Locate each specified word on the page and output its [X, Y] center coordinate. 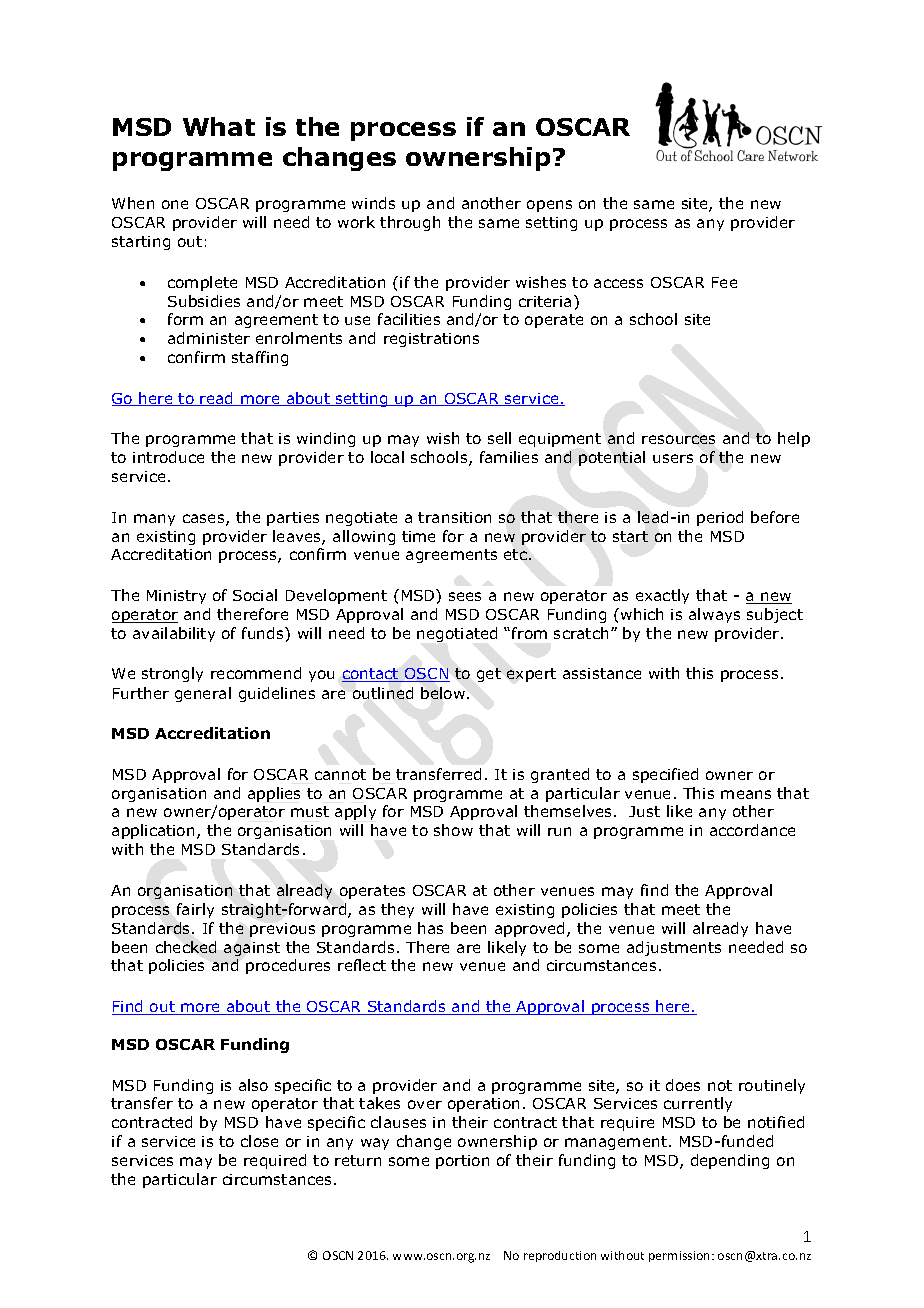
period [720, 518]
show [453, 830]
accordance [752, 830]
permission [681, 1256]
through [410, 223]
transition [454, 517]
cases [205, 520]
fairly [195, 910]
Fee [724, 282]
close [259, 1141]
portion [462, 1162]
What [219, 126]
